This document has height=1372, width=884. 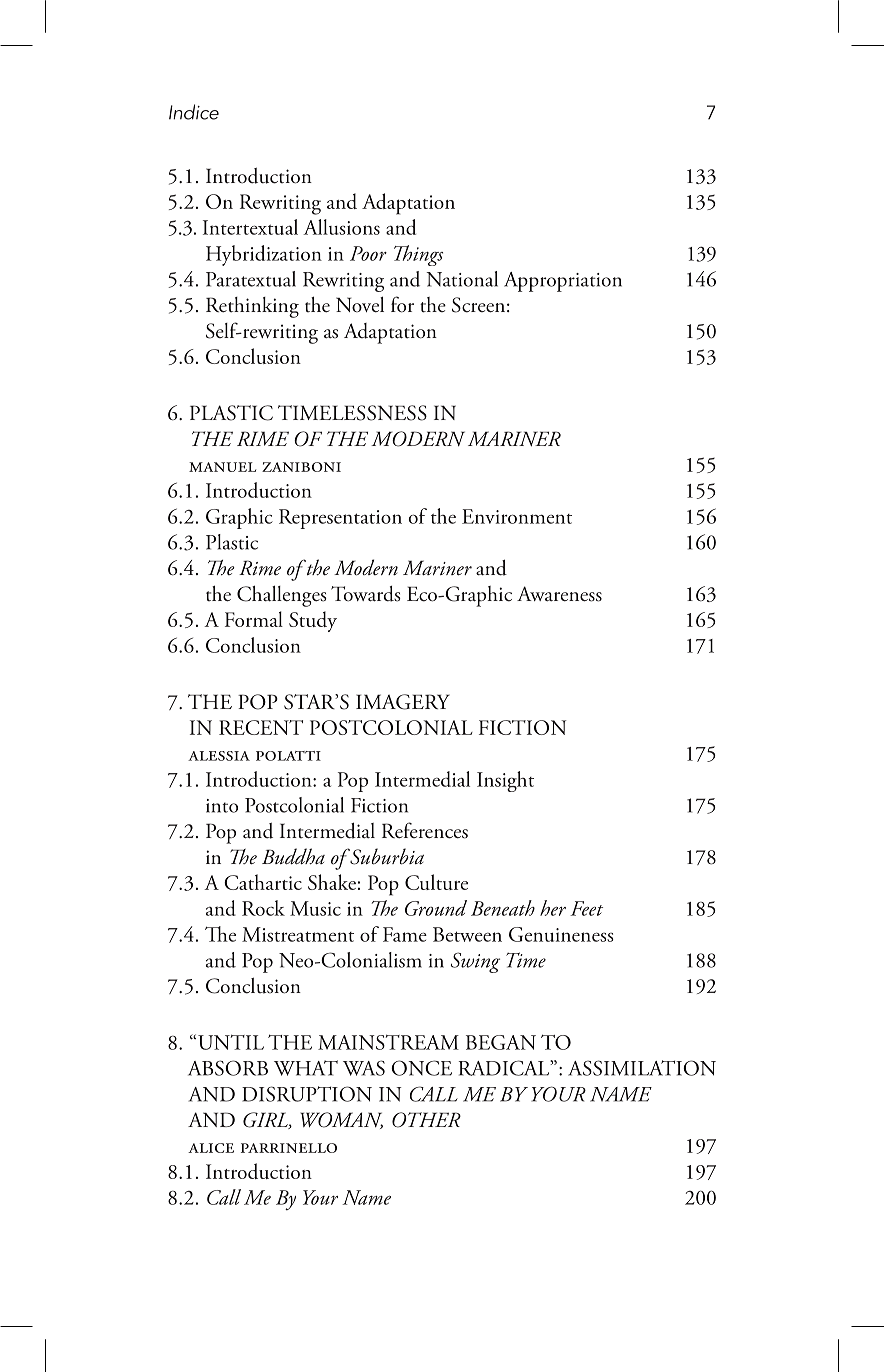 What do you see at coordinates (418, 255) in the document?
I see `Things` at bounding box center [418, 255].
